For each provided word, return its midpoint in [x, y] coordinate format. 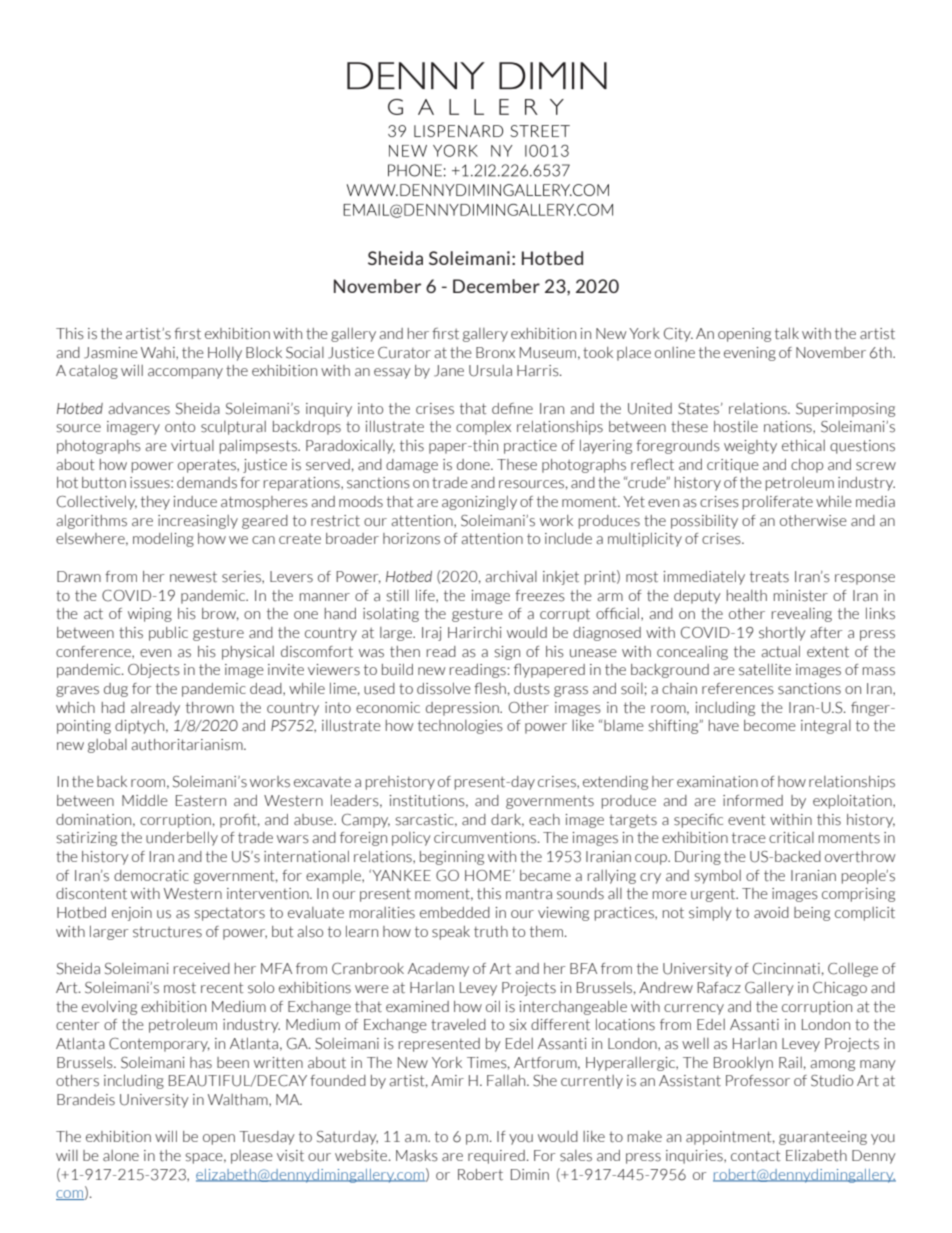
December [496, 286]
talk [787, 333]
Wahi [159, 353]
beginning [452, 858]
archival [511, 576]
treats [769, 577]
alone [121, 1156]
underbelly [182, 838]
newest [193, 577]
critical [791, 838]
